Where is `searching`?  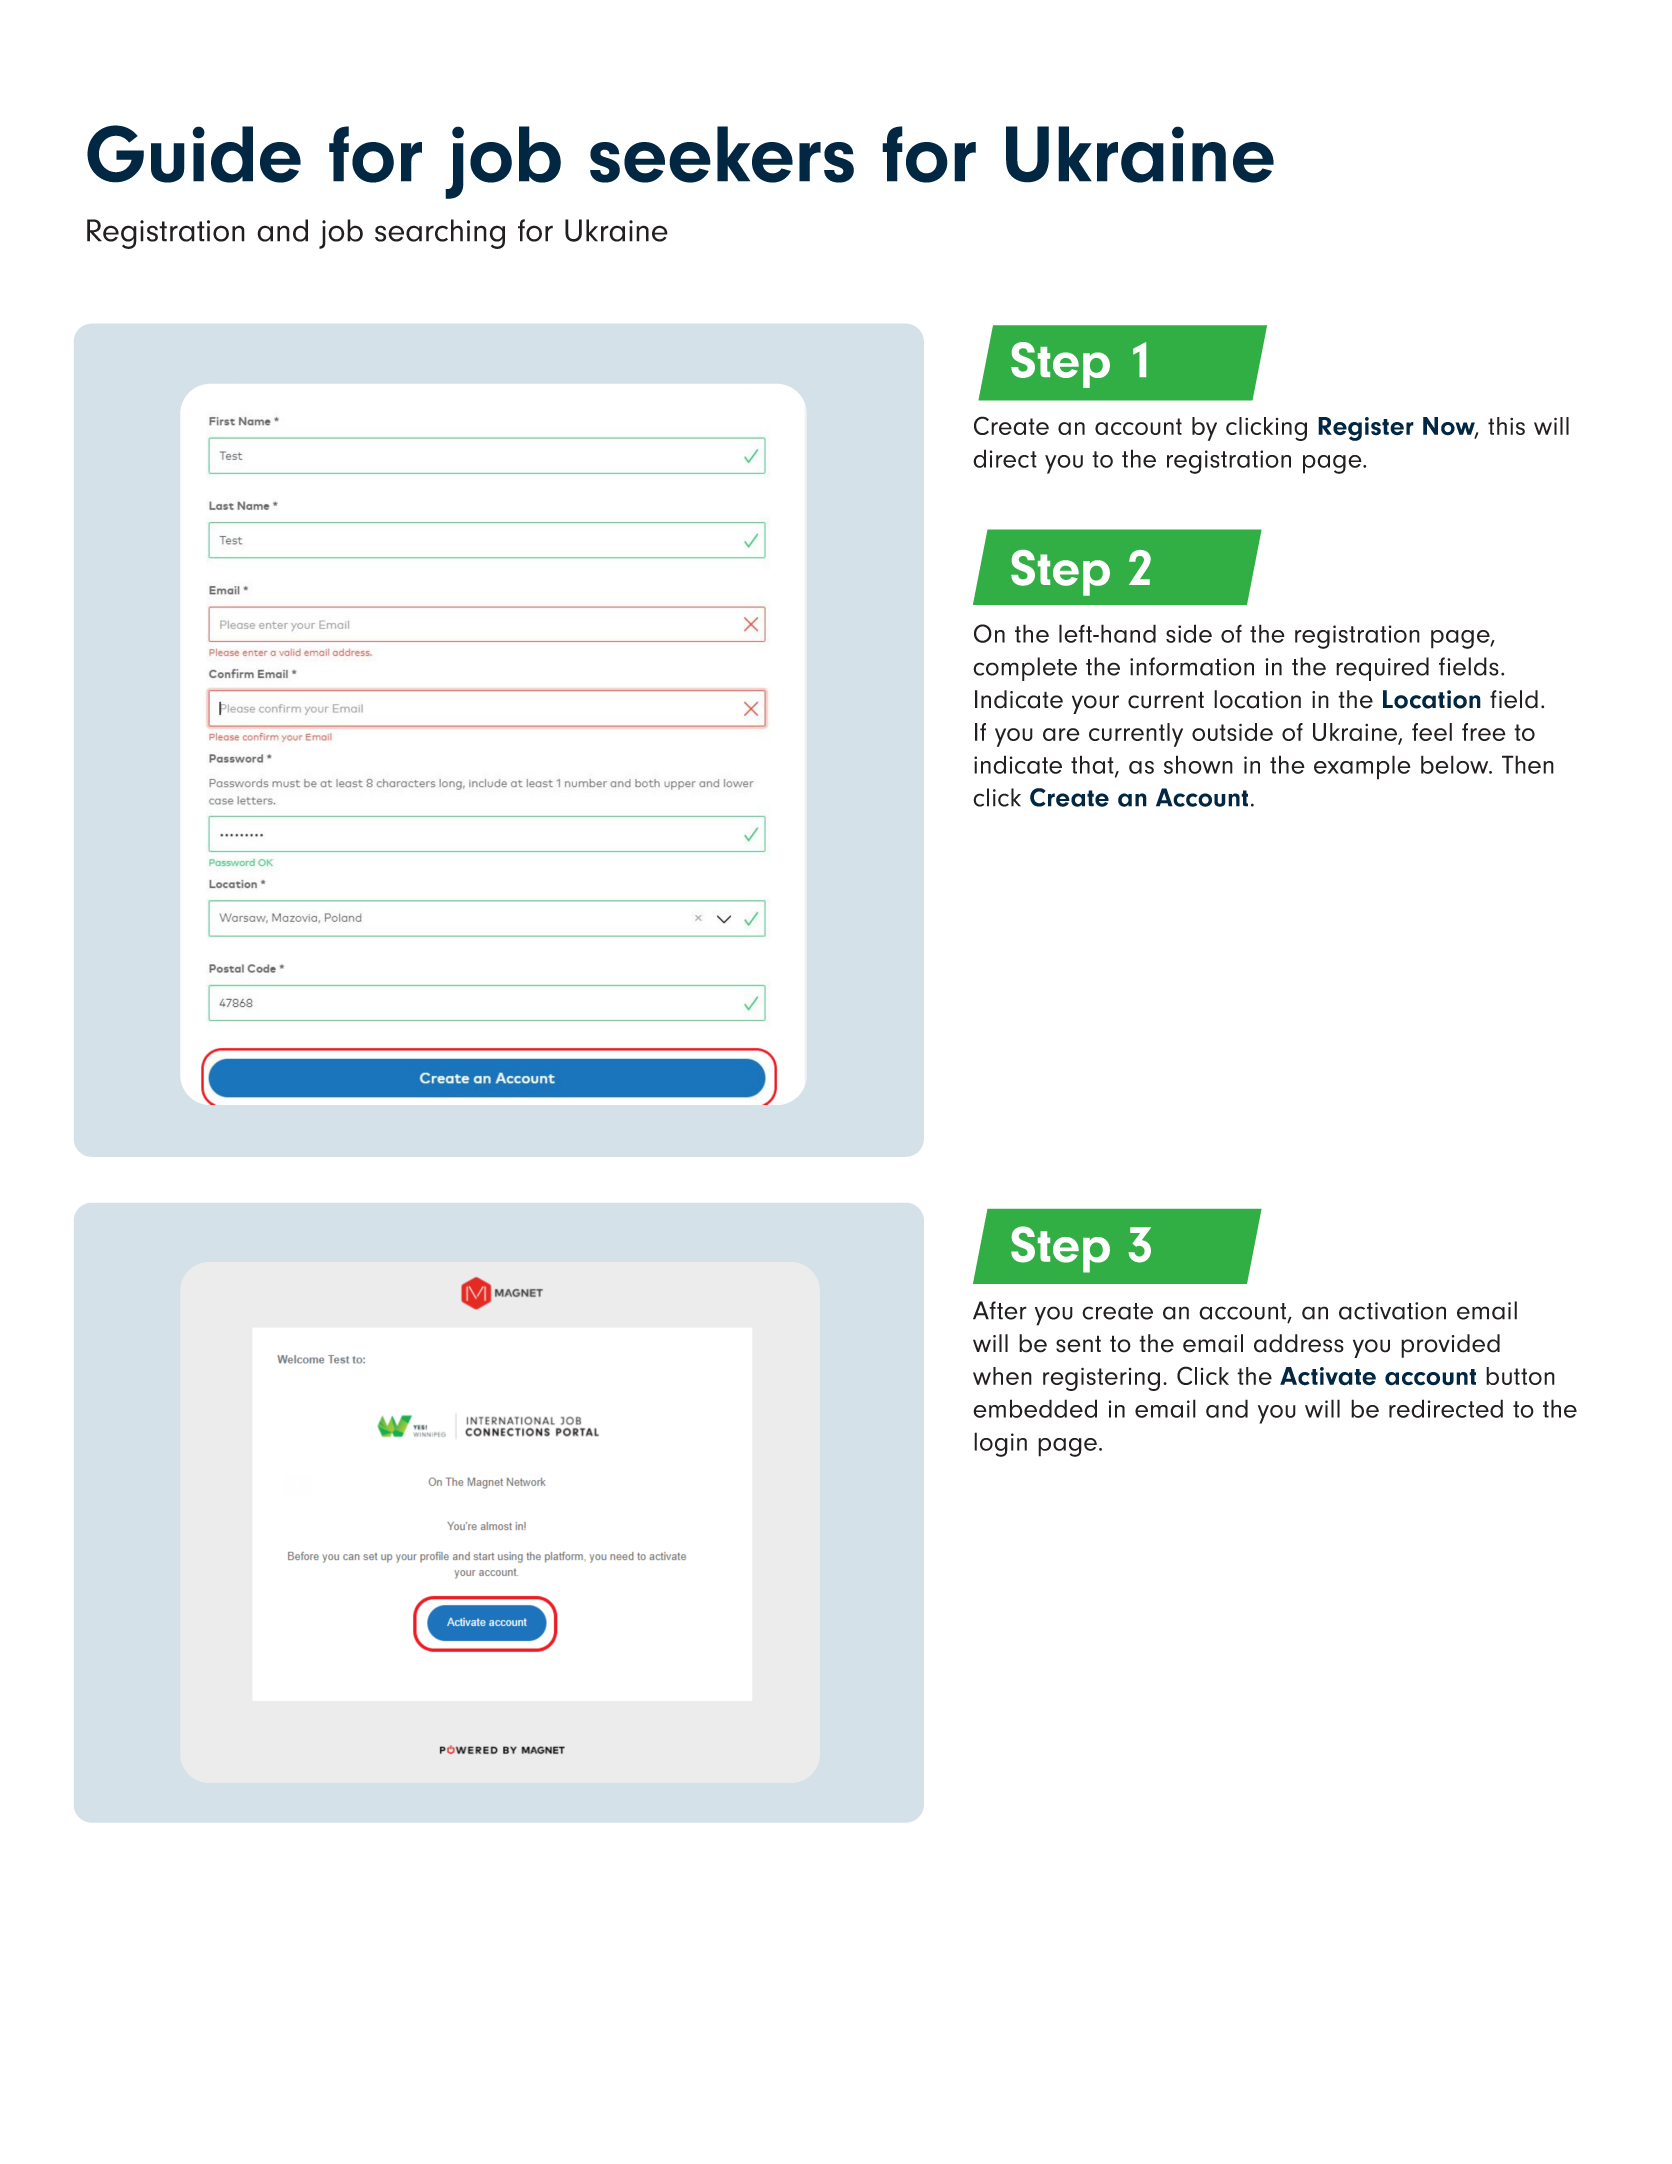 searching is located at coordinates (440, 234).
